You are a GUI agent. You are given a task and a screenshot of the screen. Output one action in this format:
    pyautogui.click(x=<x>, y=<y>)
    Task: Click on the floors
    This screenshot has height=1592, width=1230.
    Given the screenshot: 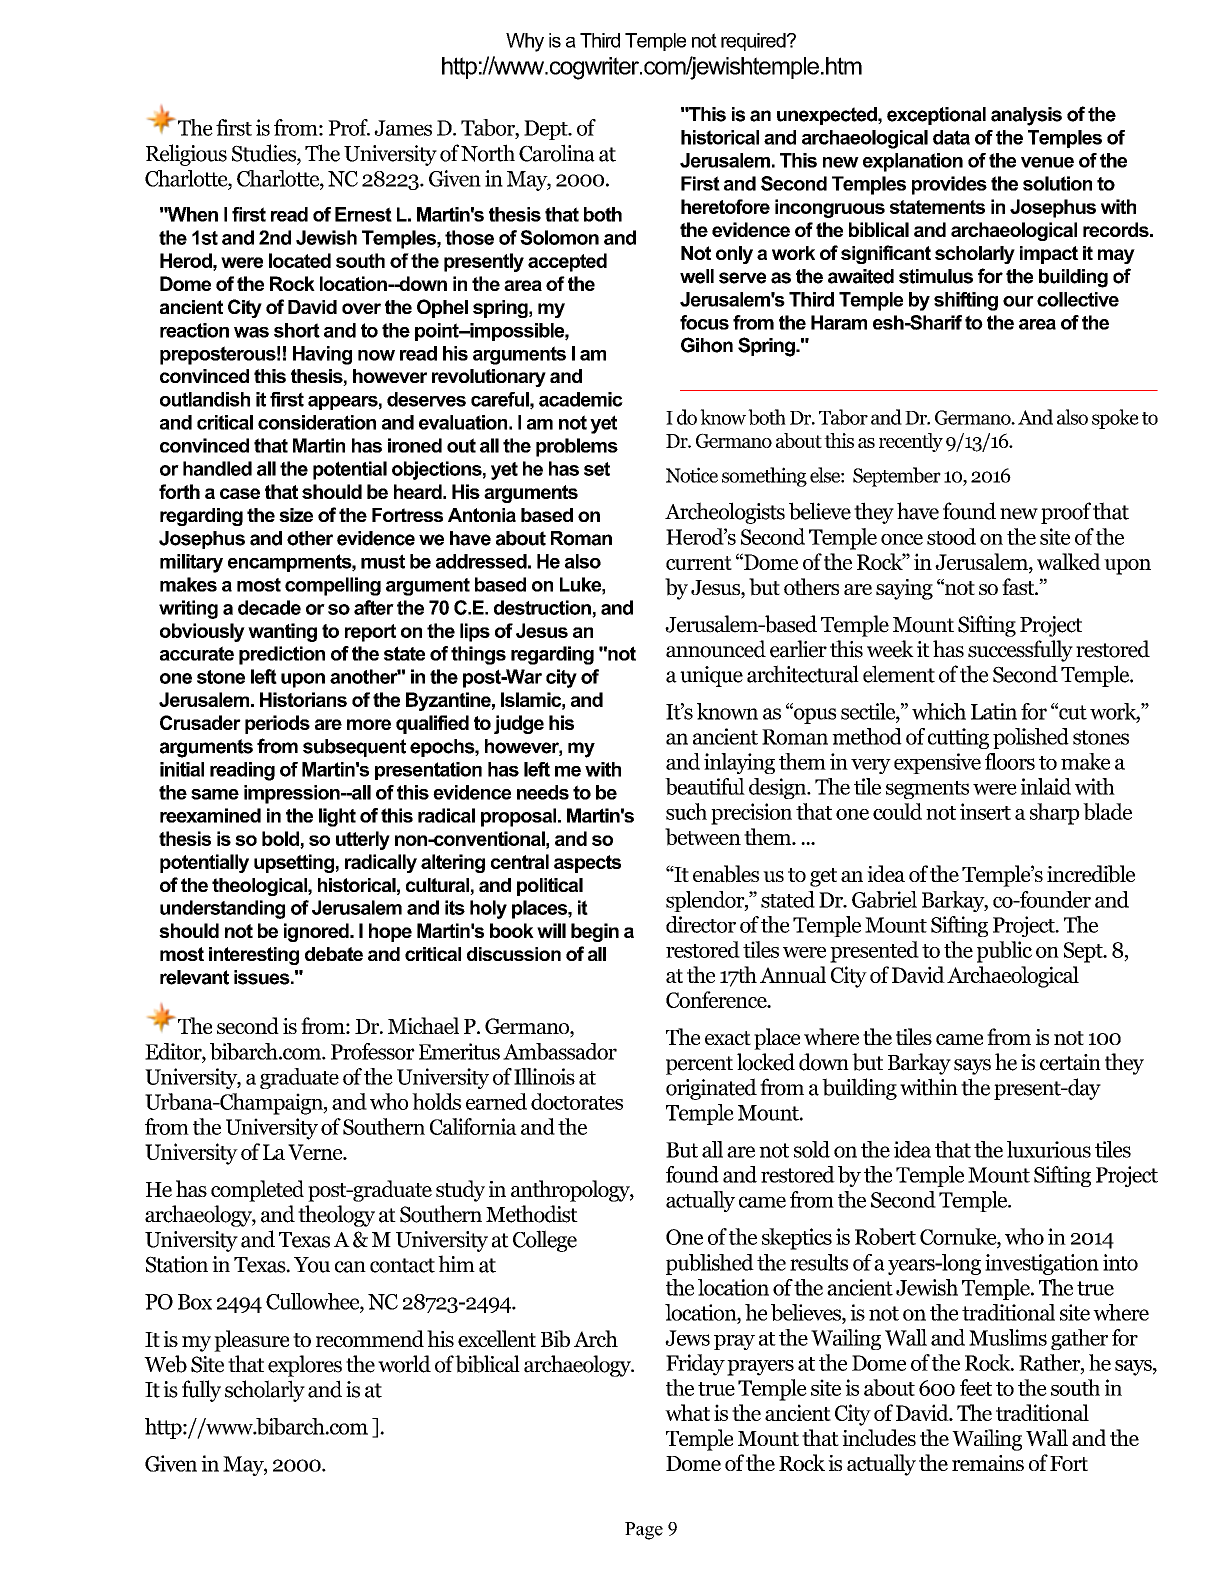 What is the action you would take?
    pyautogui.click(x=1010, y=761)
